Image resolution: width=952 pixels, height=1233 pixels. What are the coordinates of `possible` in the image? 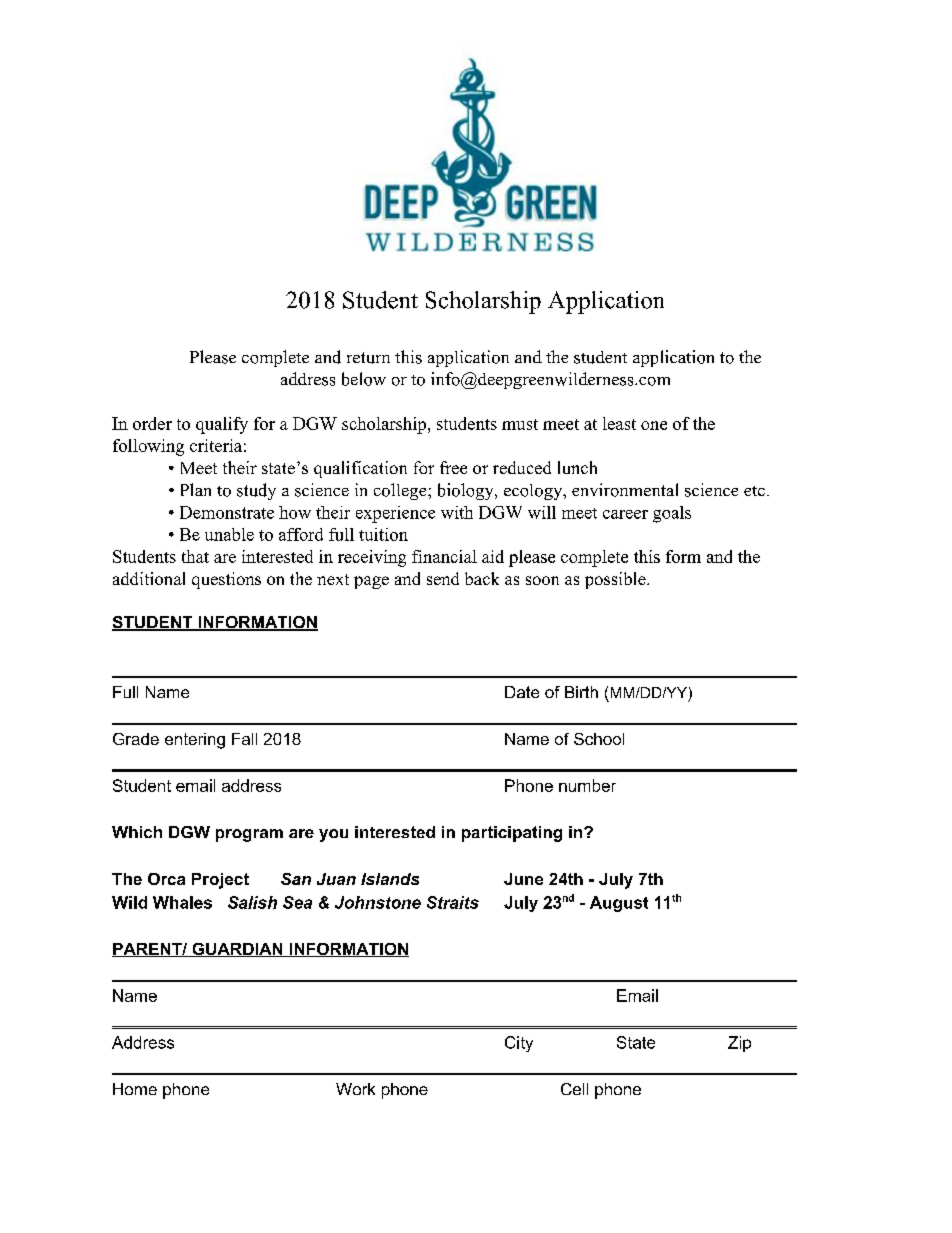 It's located at (616, 580).
